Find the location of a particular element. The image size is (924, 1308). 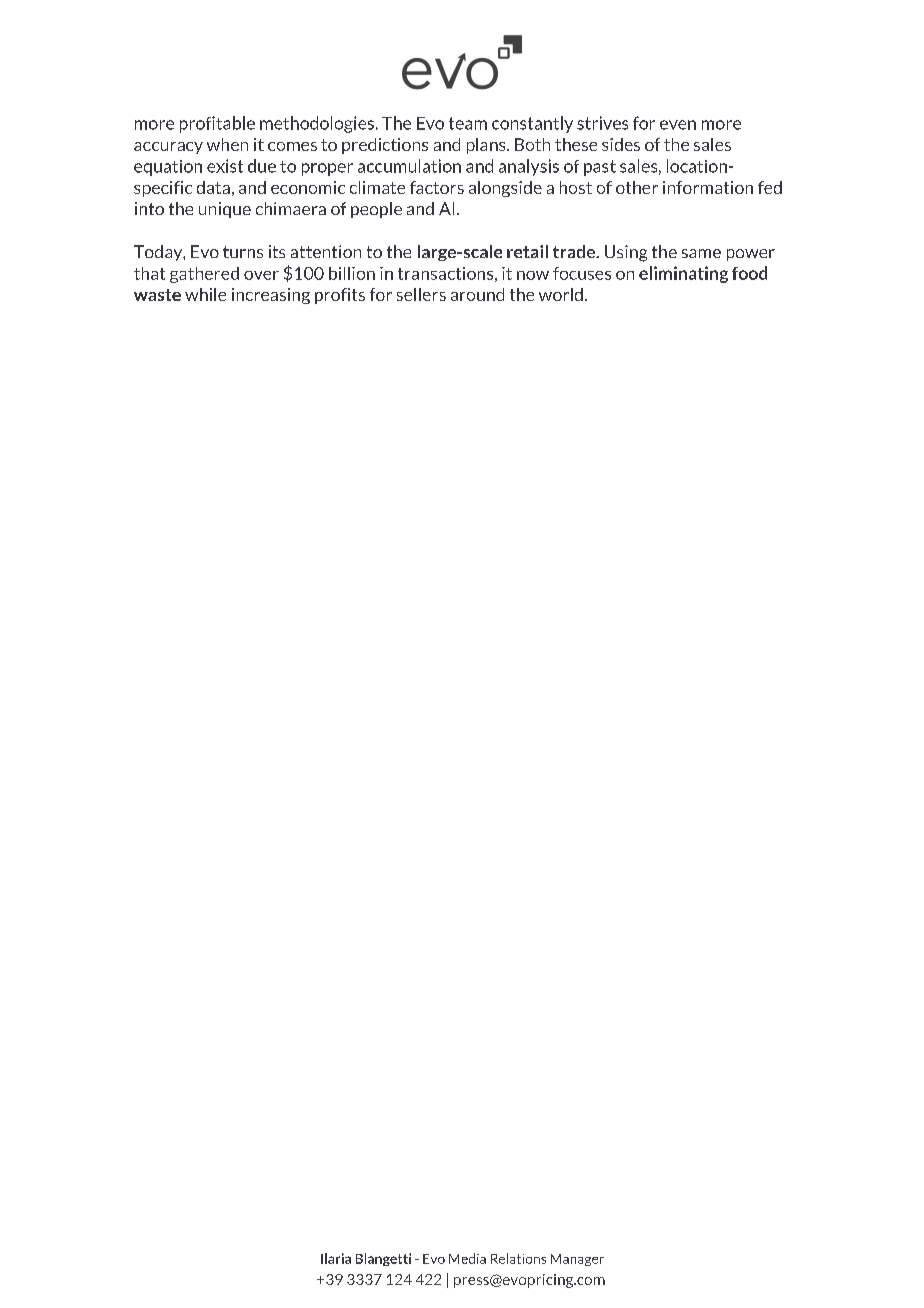

information is located at coordinates (708, 187).
